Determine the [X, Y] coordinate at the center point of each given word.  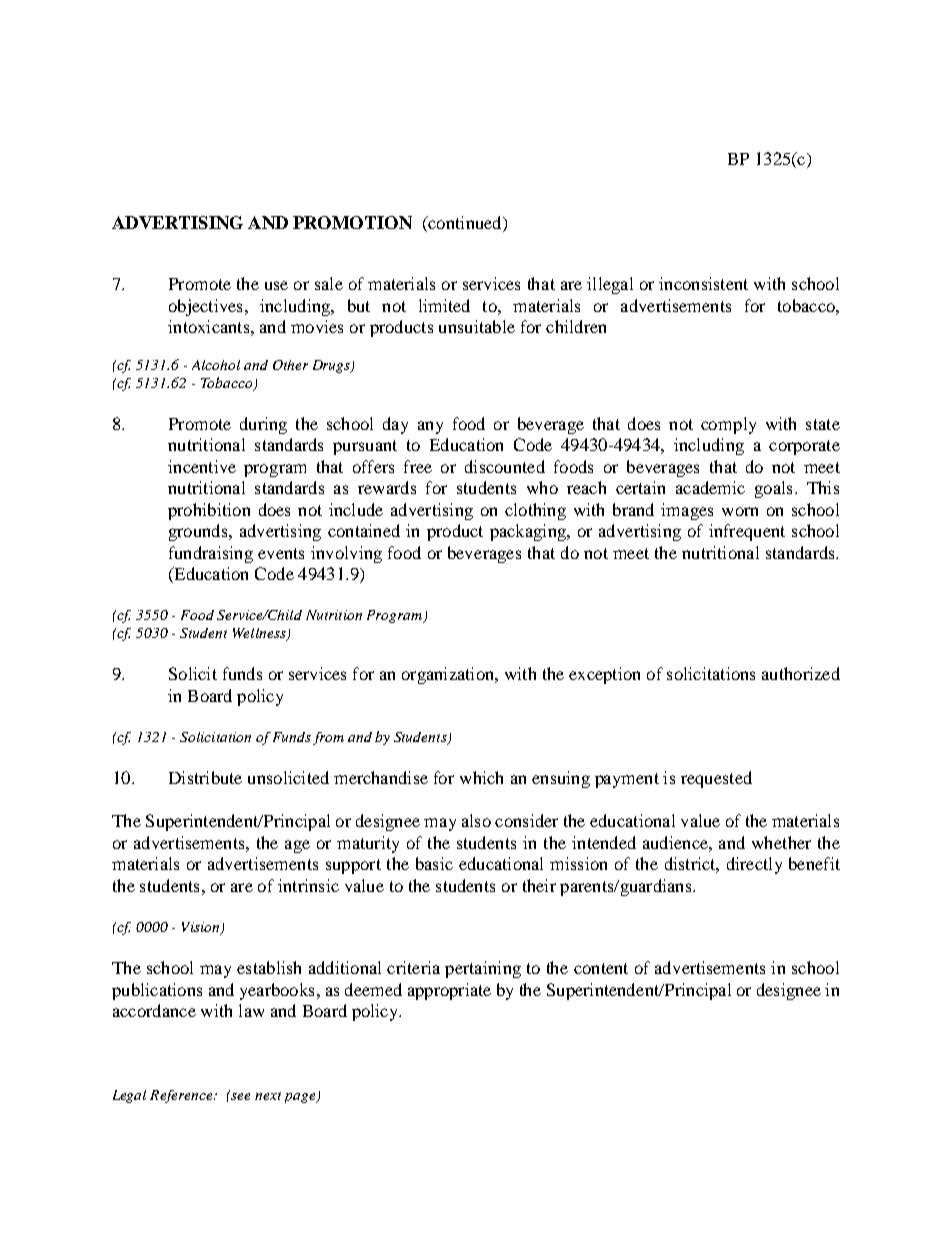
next [268, 1096]
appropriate [449, 991]
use [276, 285]
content [601, 968]
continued [465, 224]
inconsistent [703, 283]
